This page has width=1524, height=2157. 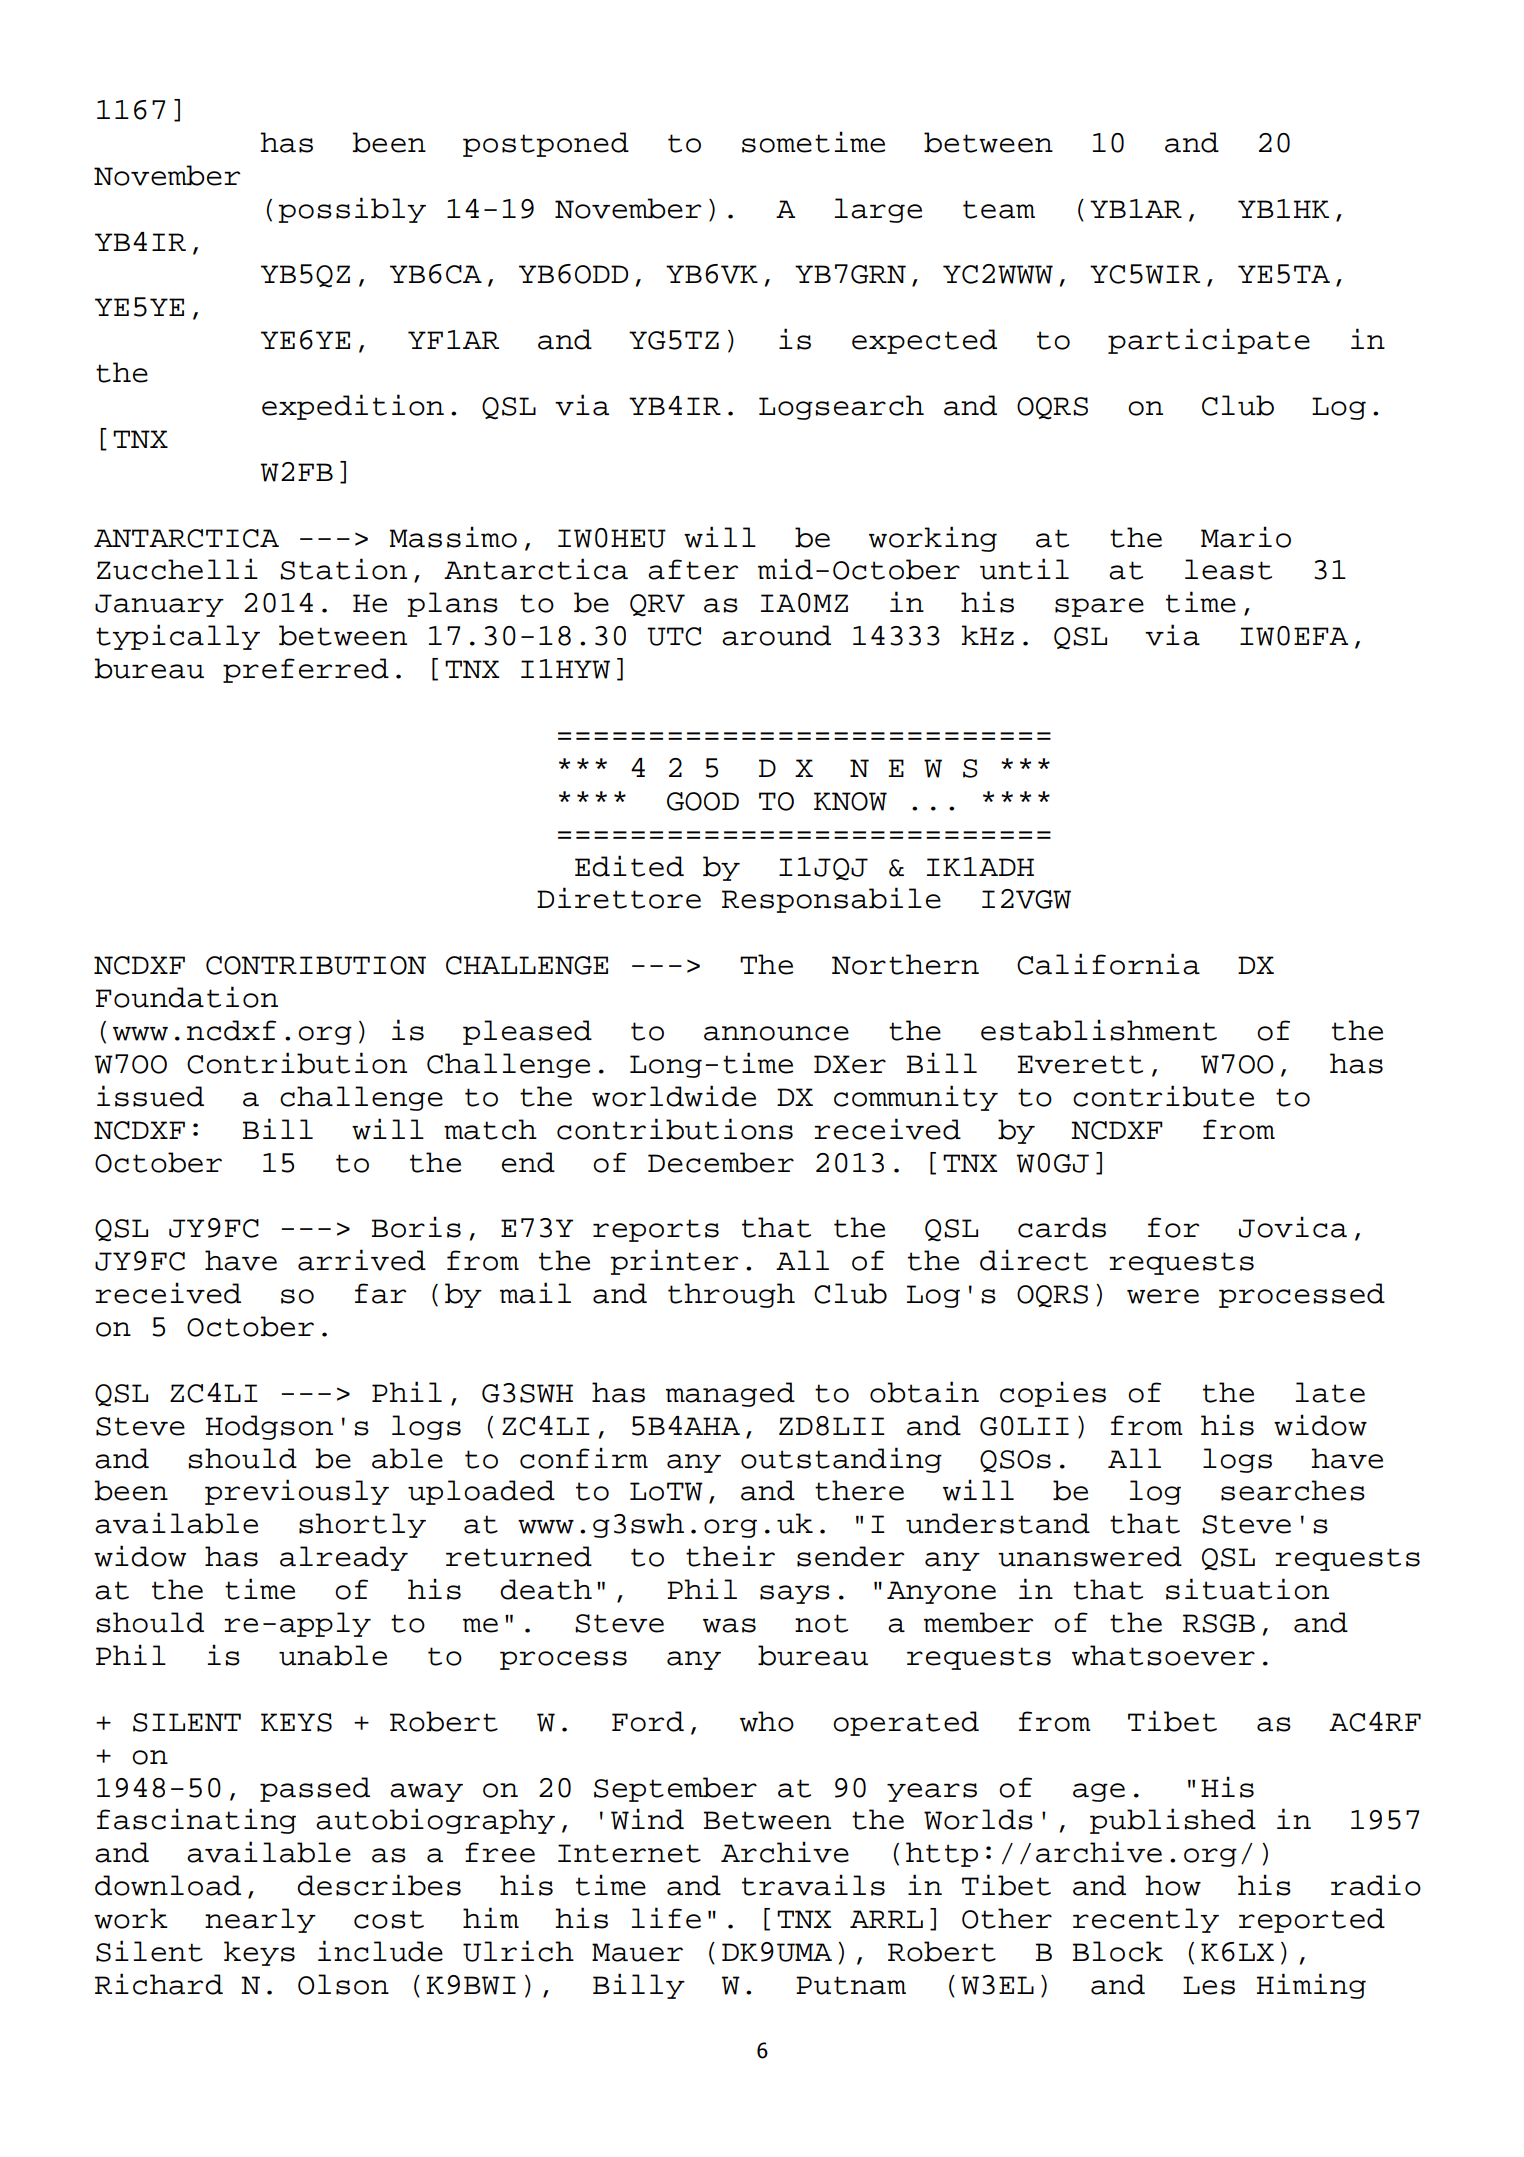 What do you see at coordinates (776, 635) in the page?
I see `around` at bounding box center [776, 635].
